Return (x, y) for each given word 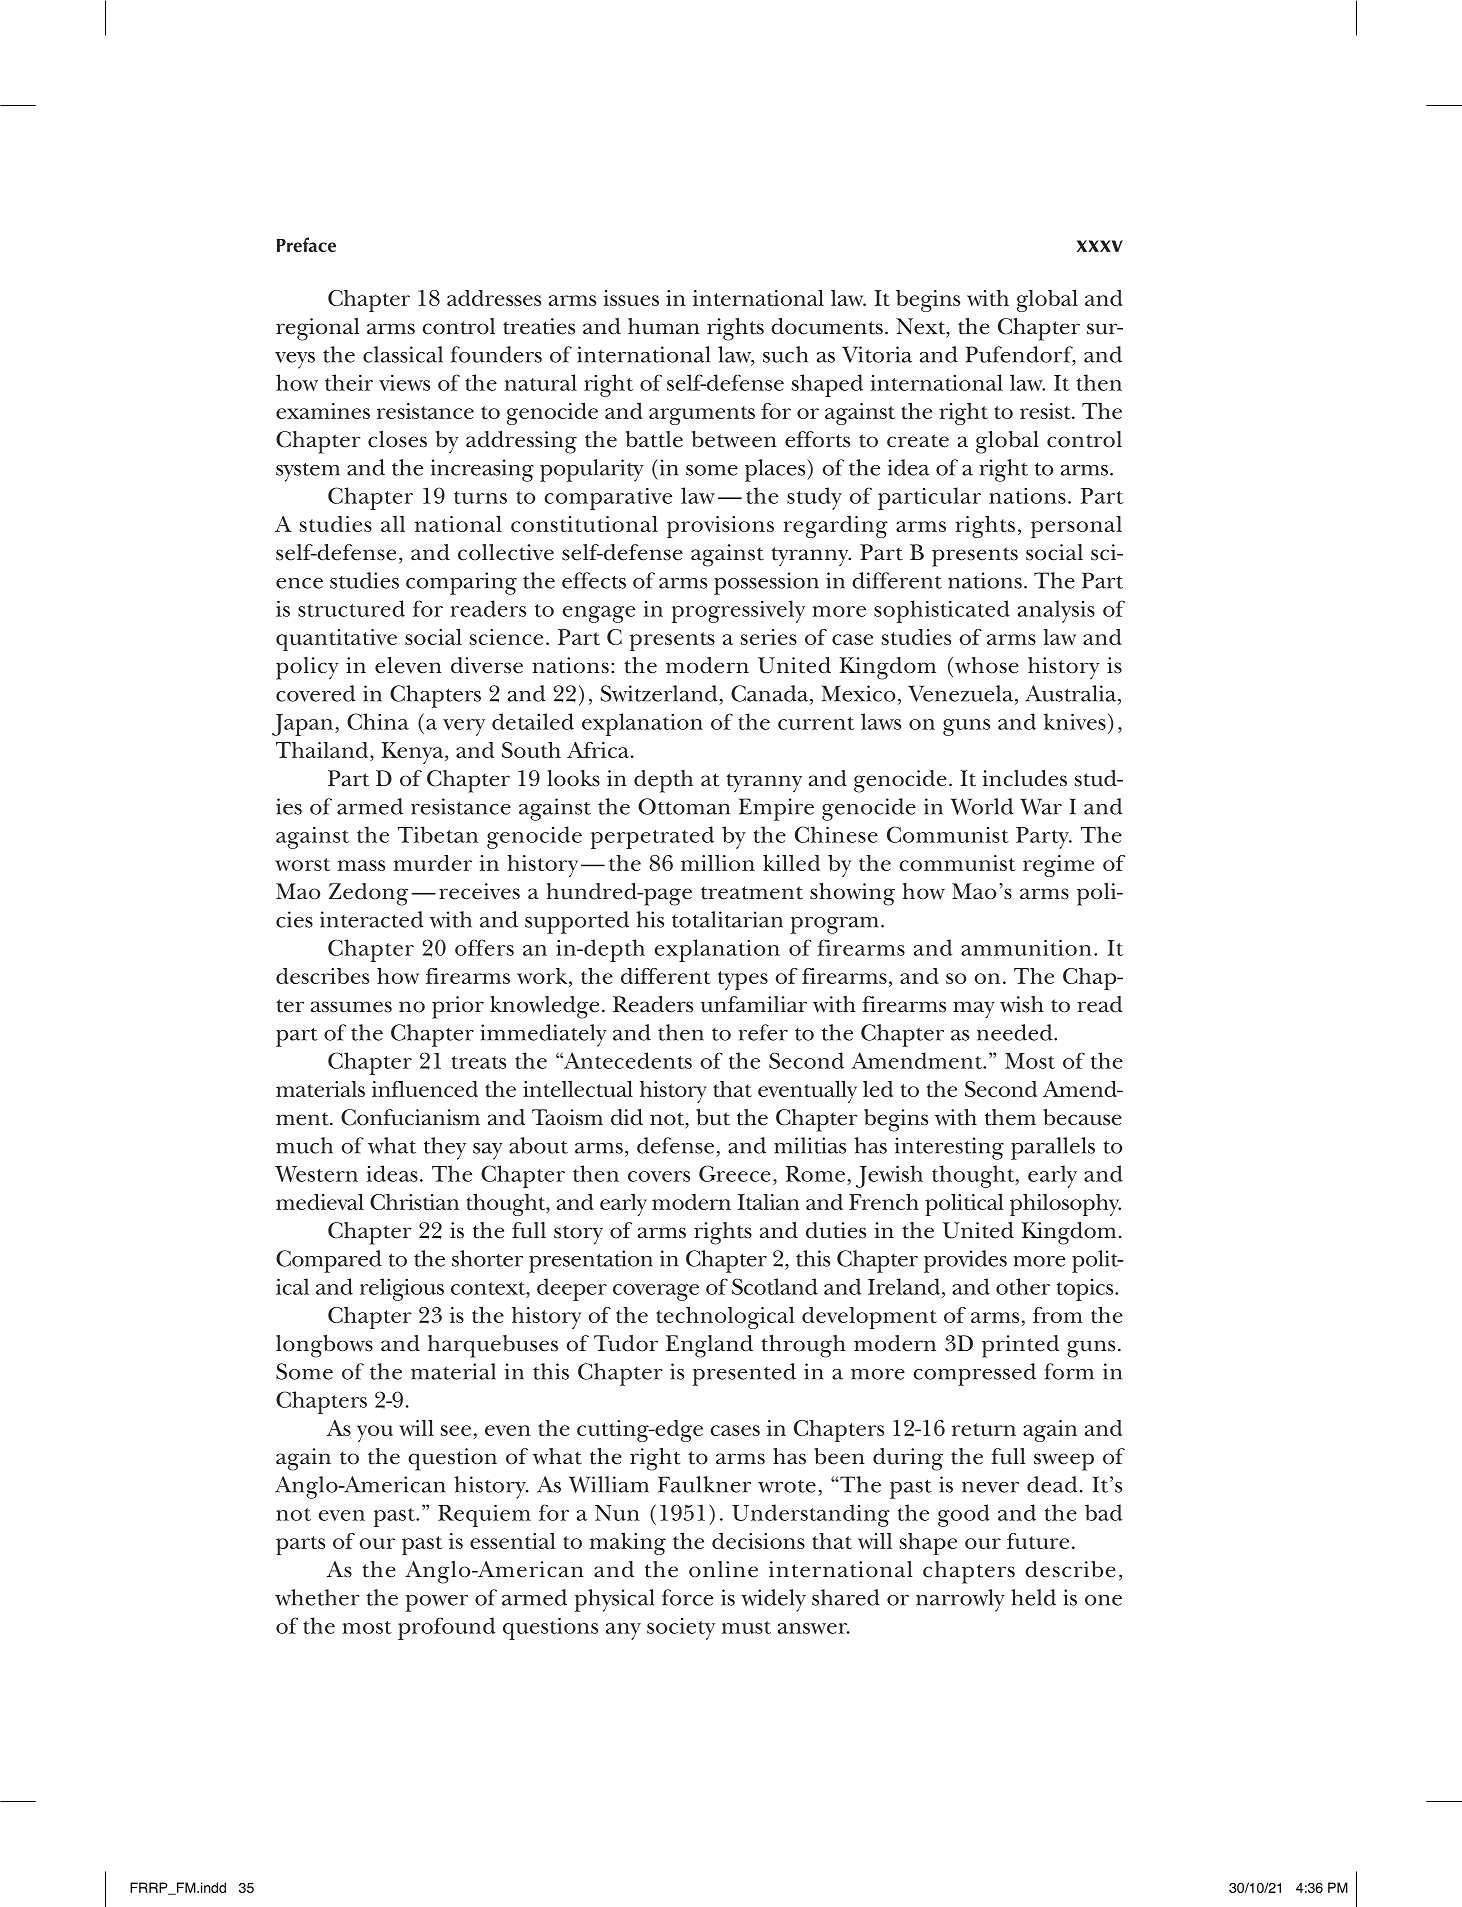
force (687, 1597)
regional (317, 329)
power (437, 1603)
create (918, 441)
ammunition (1026, 947)
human (664, 326)
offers (484, 947)
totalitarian (727, 919)
